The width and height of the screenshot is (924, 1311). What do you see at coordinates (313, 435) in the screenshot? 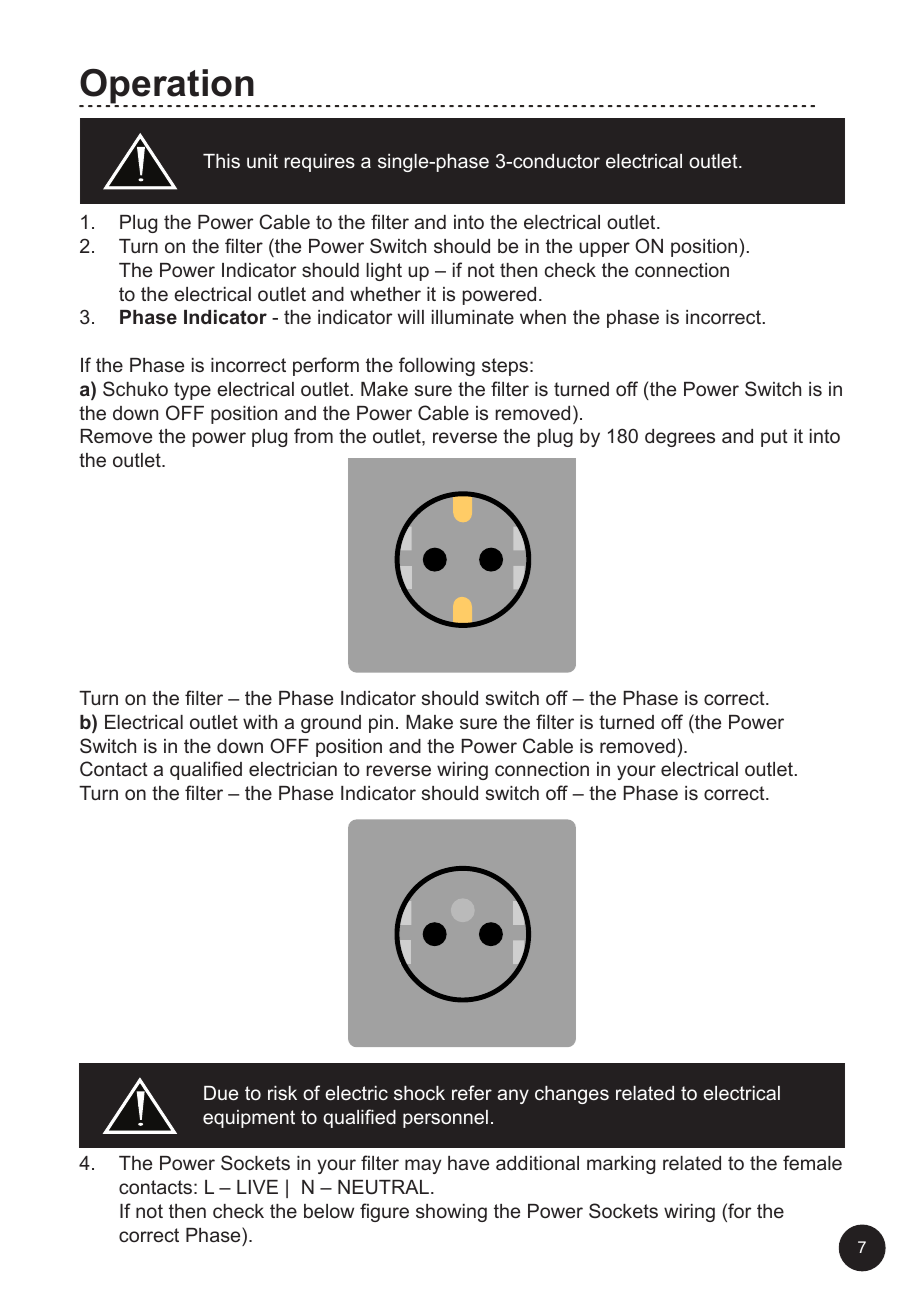
I see `from` at bounding box center [313, 435].
